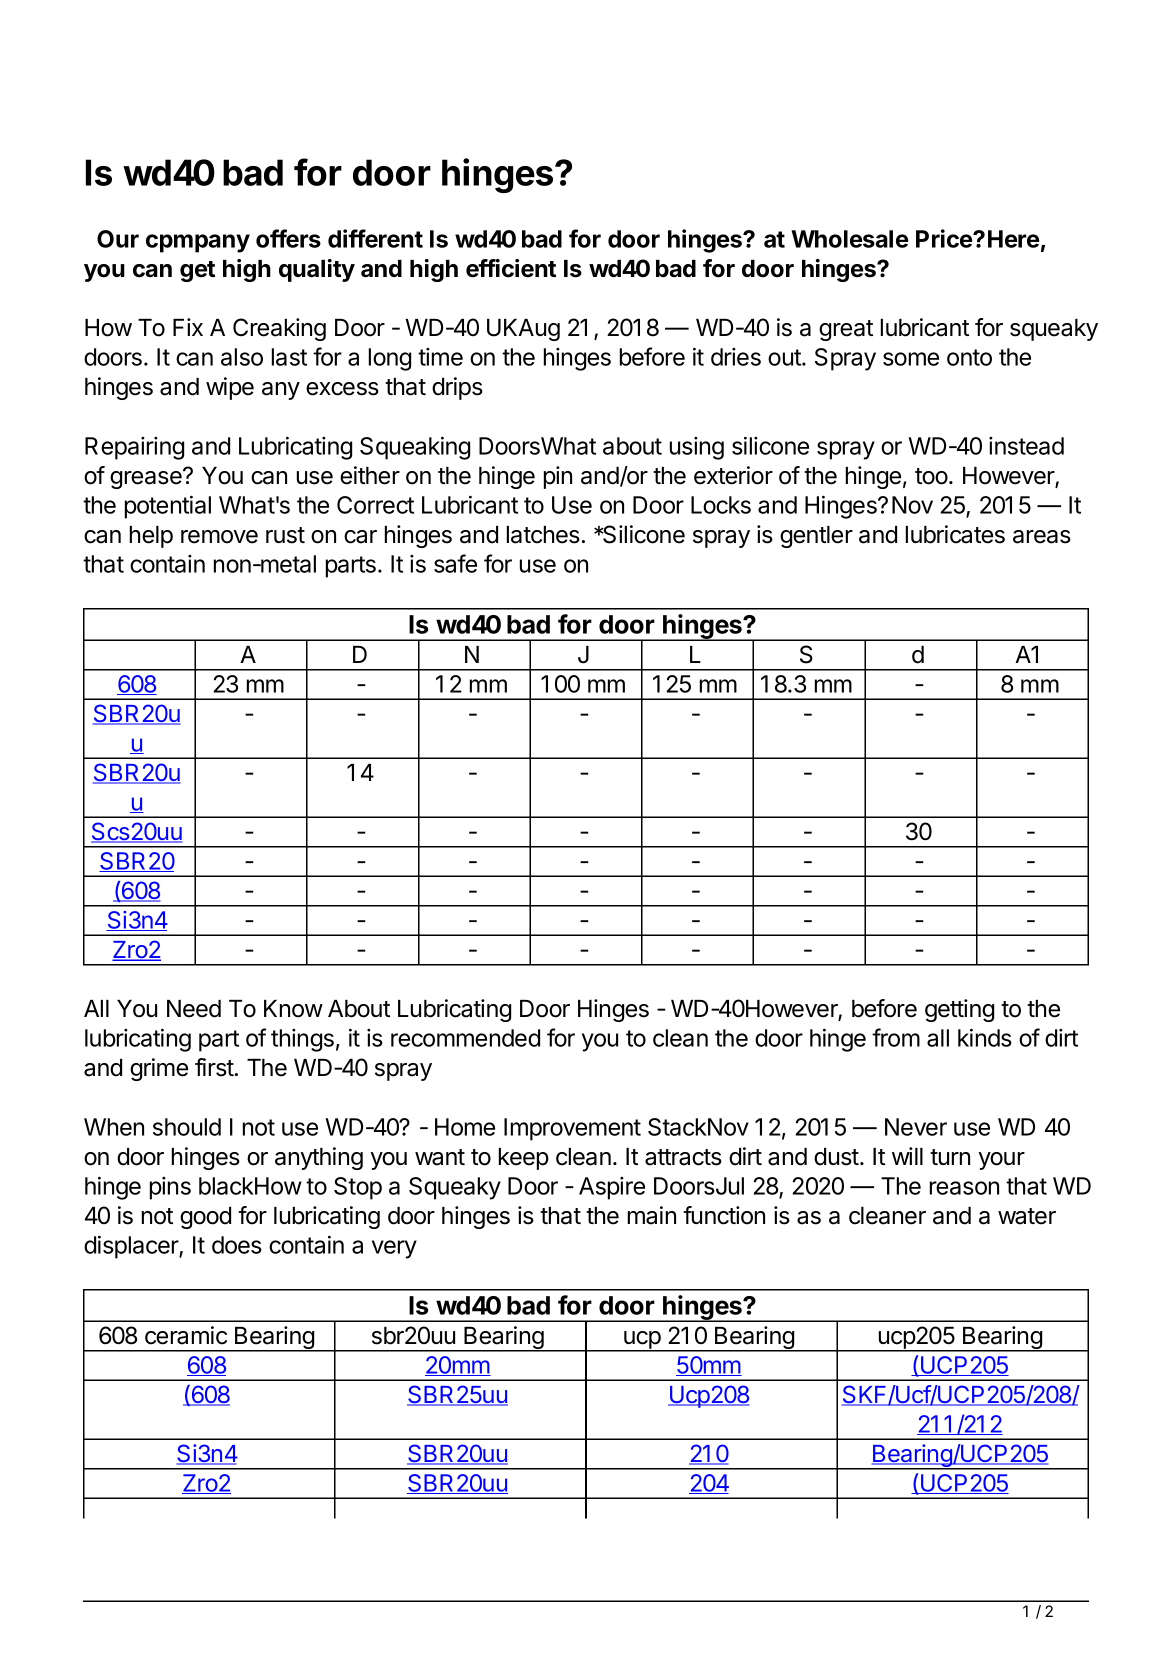  What do you see at coordinates (849, 239) in the page?
I see `Wholesale` at bounding box center [849, 239].
